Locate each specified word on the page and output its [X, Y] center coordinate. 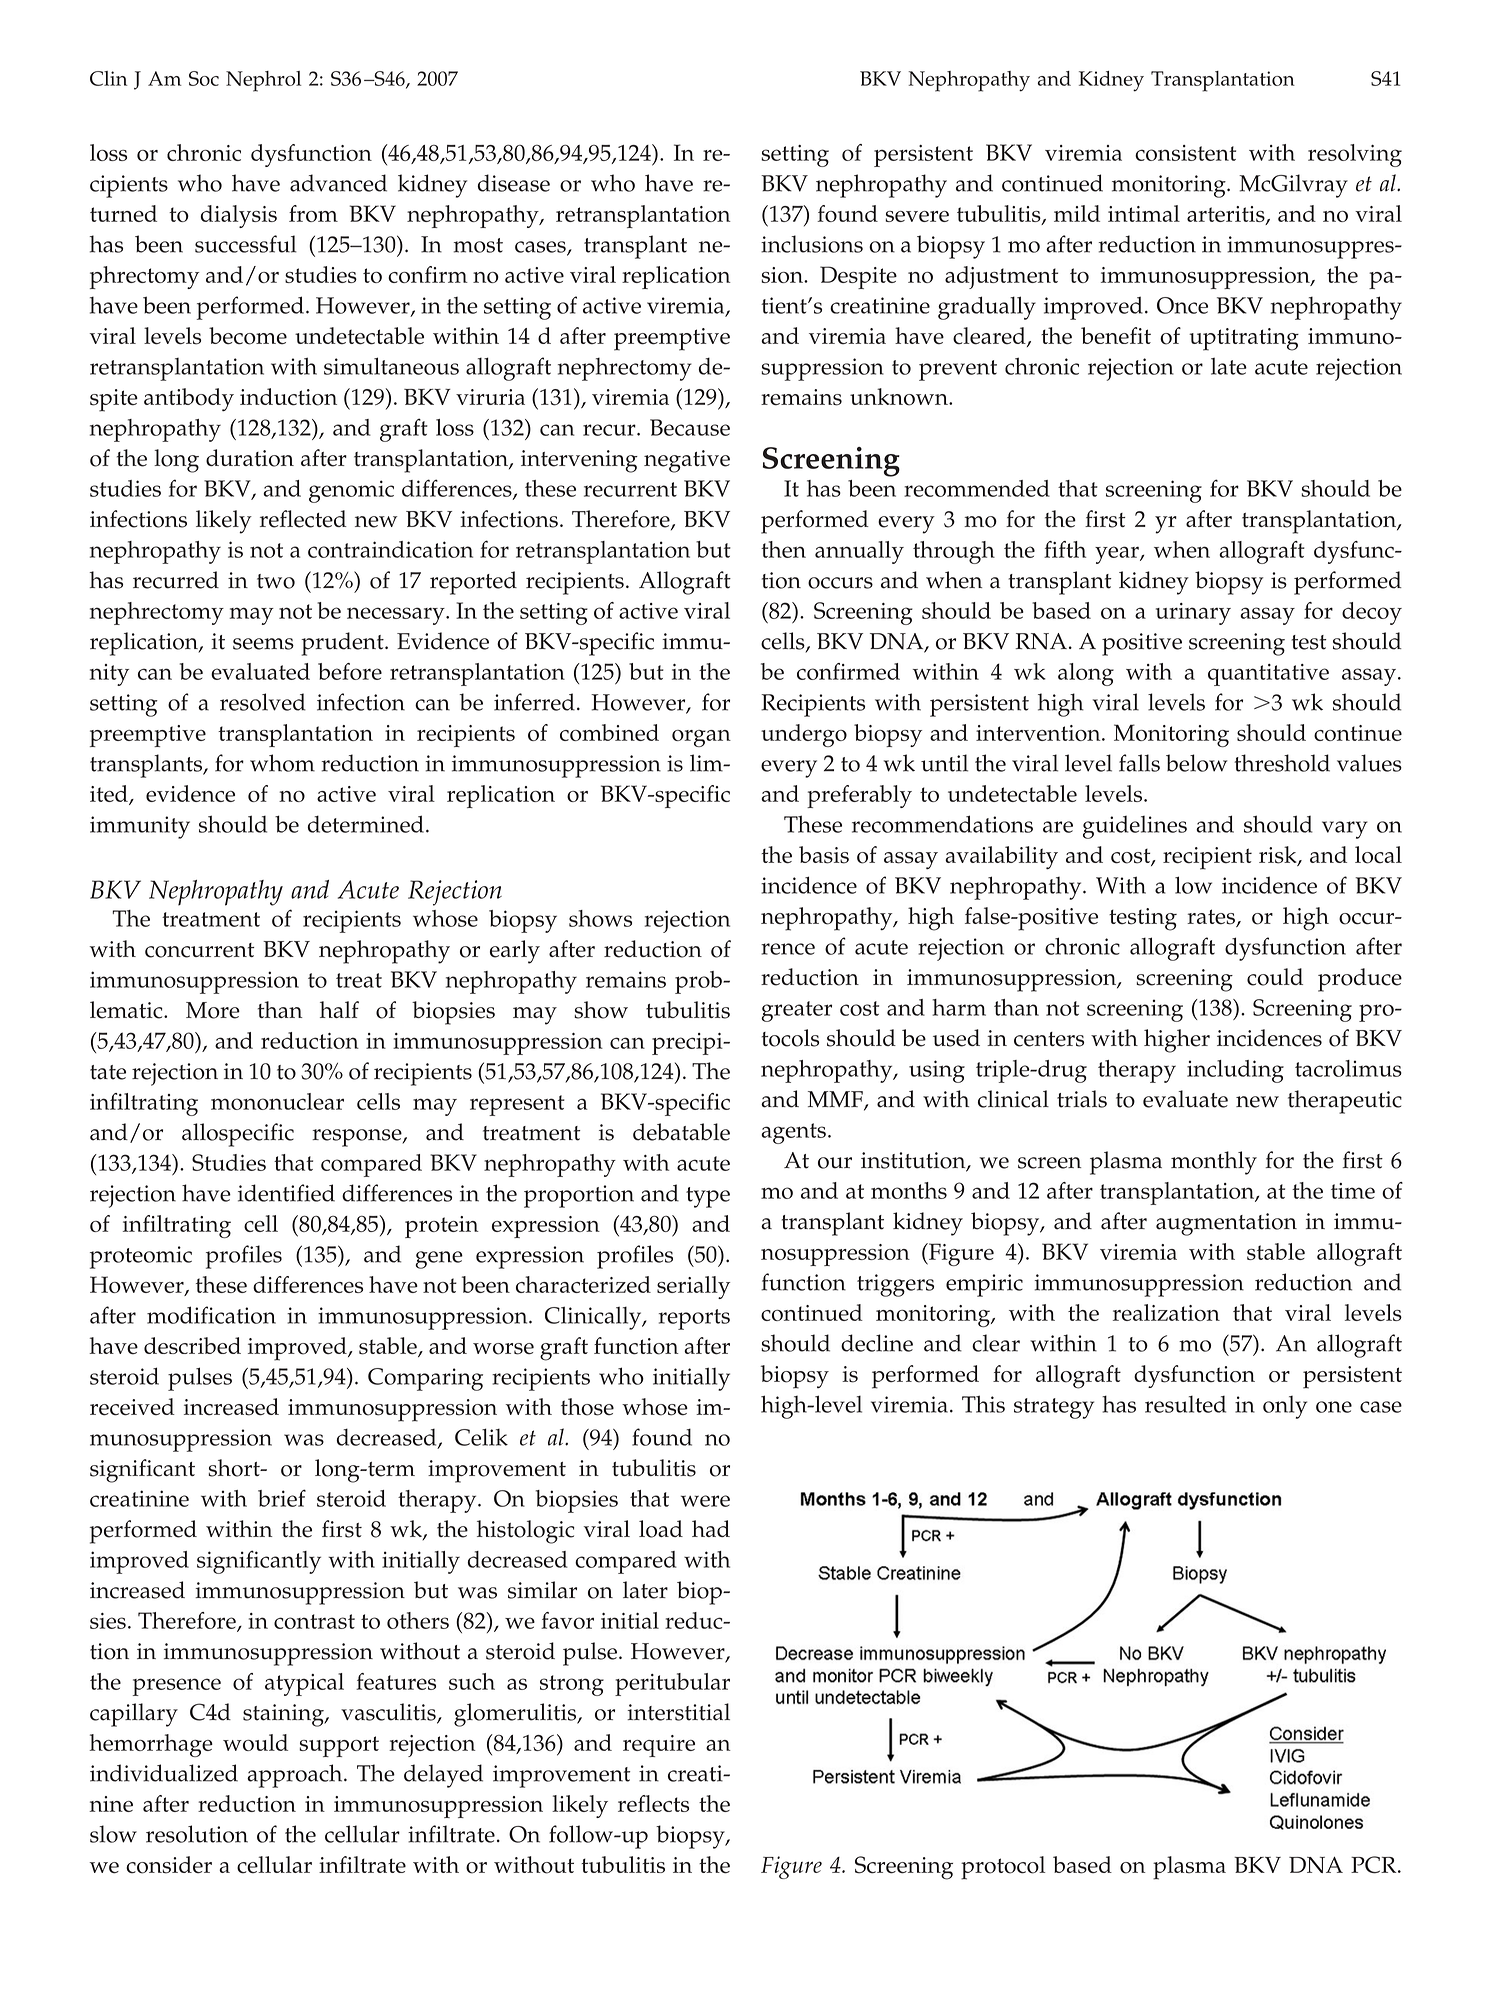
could [1275, 977]
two [276, 581]
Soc [204, 78]
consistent [1185, 153]
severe [917, 216]
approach [296, 1776]
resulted [1185, 1404]
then [783, 549]
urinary [1193, 614]
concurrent [200, 950]
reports [694, 1319]
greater [796, 1011]
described [192, 1345]
